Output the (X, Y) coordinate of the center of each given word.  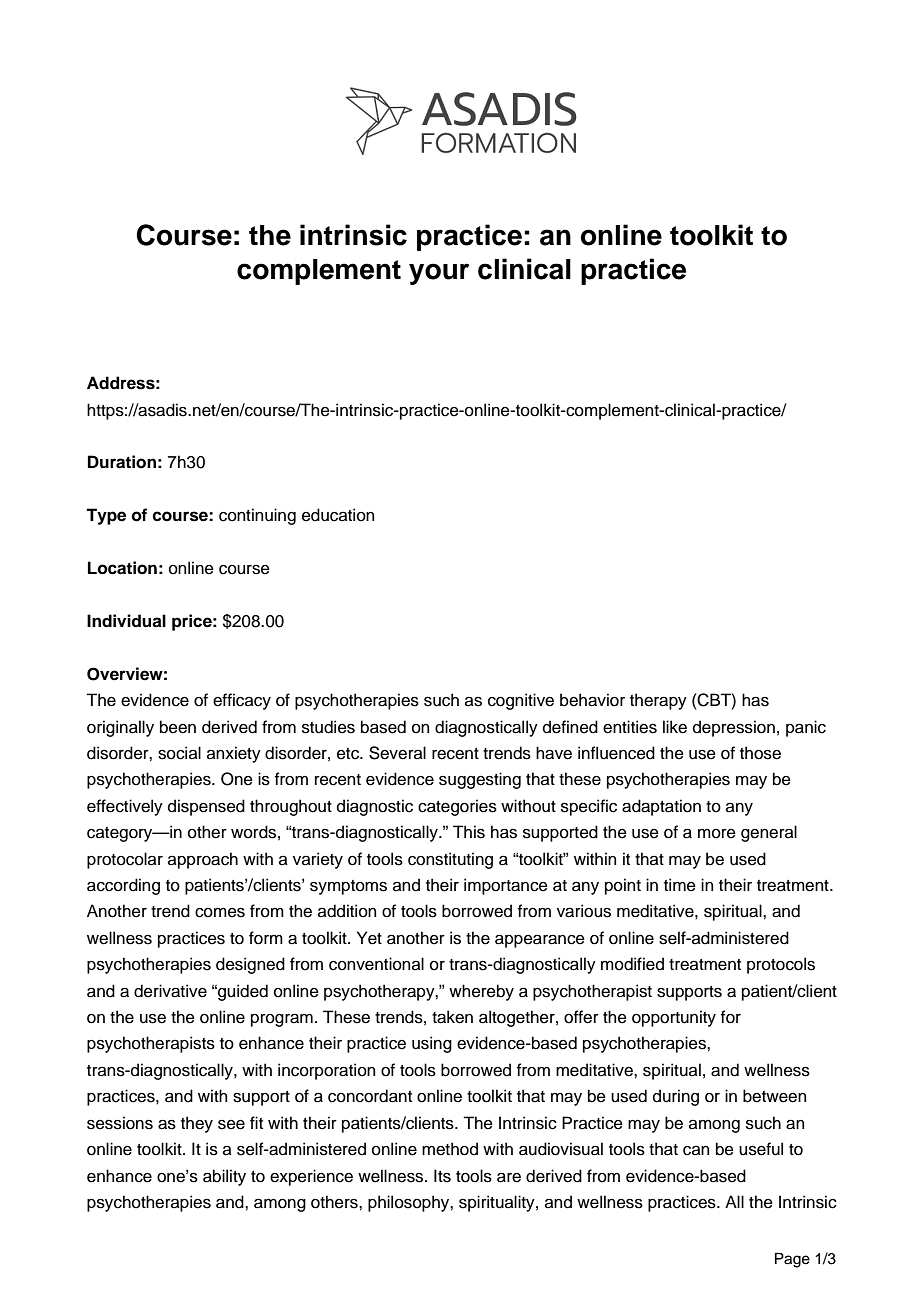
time (680, 885)
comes (220, 912)
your (439, 274)
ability (224, 1177)
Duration (122, 462)
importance (506, 886)
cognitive (521, 701)
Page (792, 1260)
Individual (126, 621)
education (338, 515)
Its (442, 1176)
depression (734, 728)
